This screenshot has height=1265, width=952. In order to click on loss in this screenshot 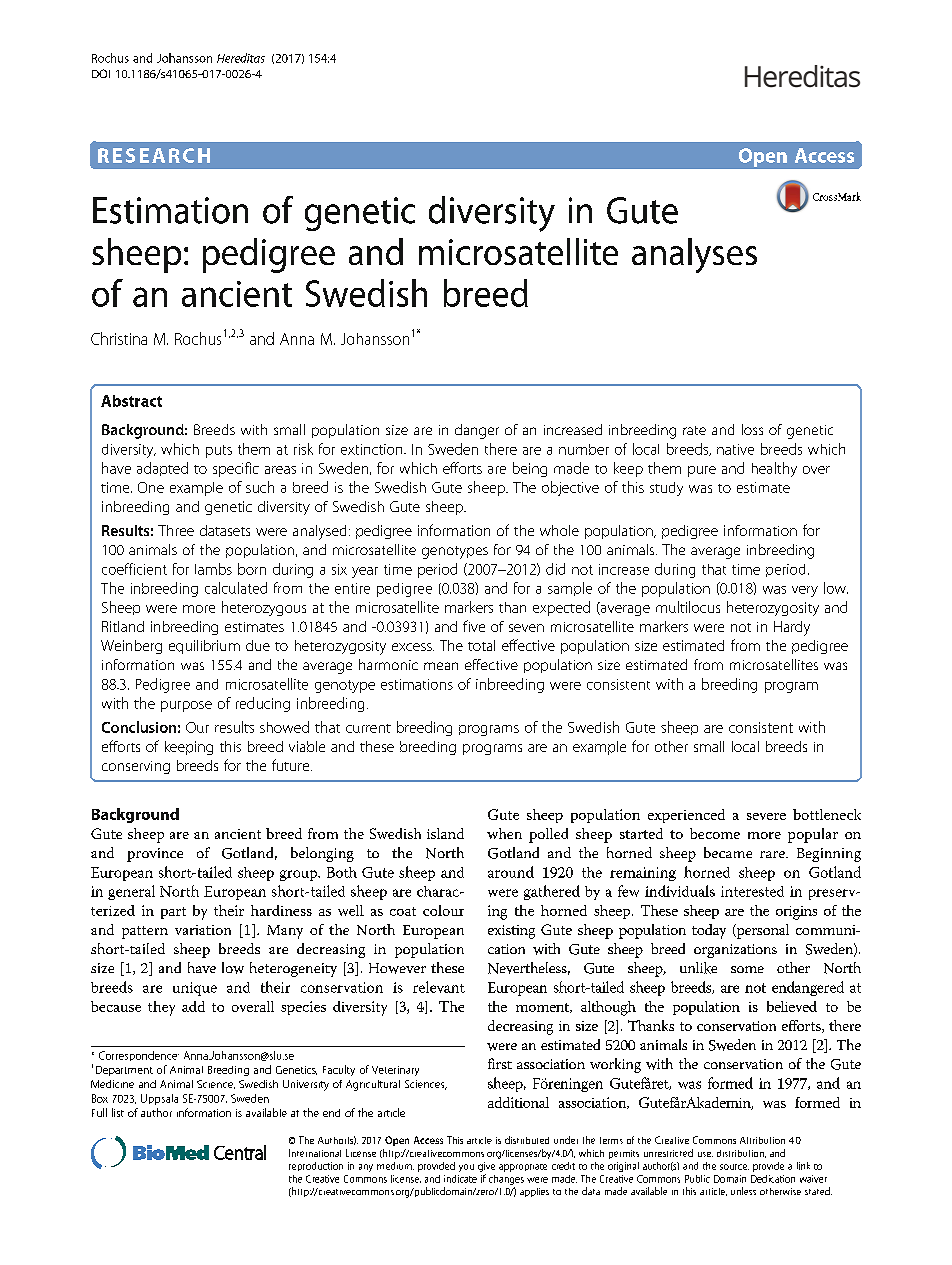, I will do `click(752, 429)`.
